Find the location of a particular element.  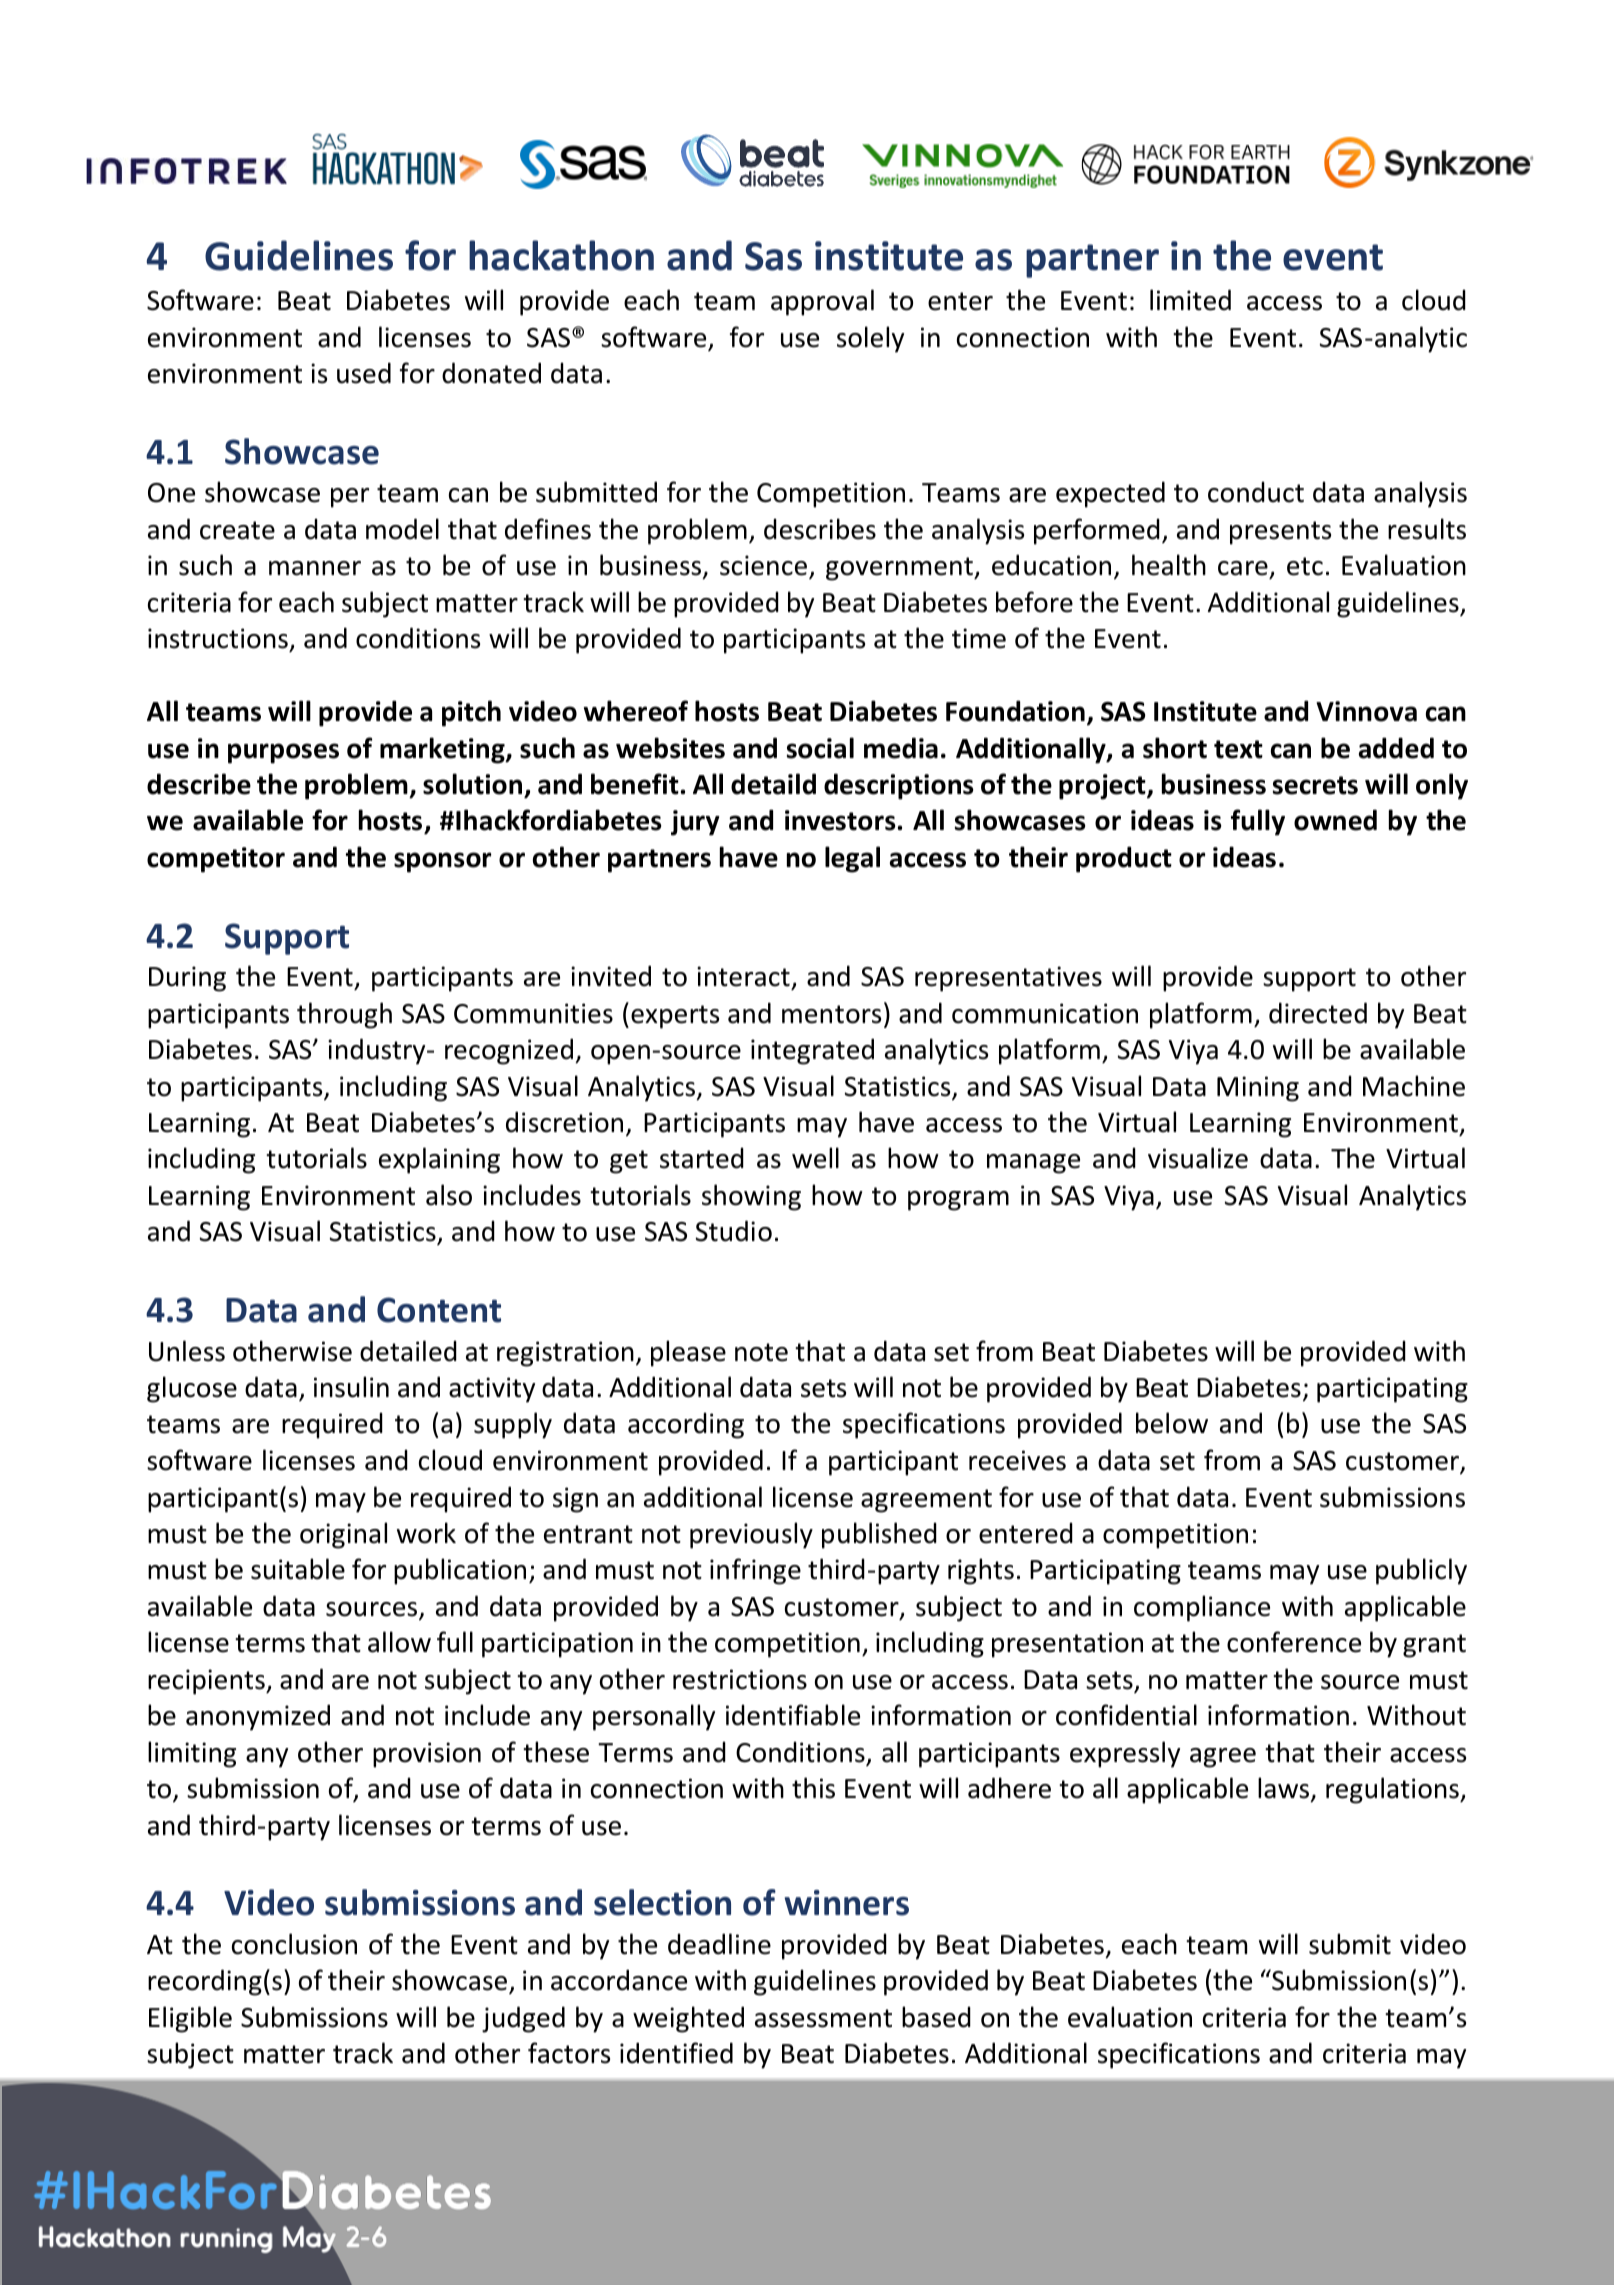

detailed is located at coordinates (408, 1351).
